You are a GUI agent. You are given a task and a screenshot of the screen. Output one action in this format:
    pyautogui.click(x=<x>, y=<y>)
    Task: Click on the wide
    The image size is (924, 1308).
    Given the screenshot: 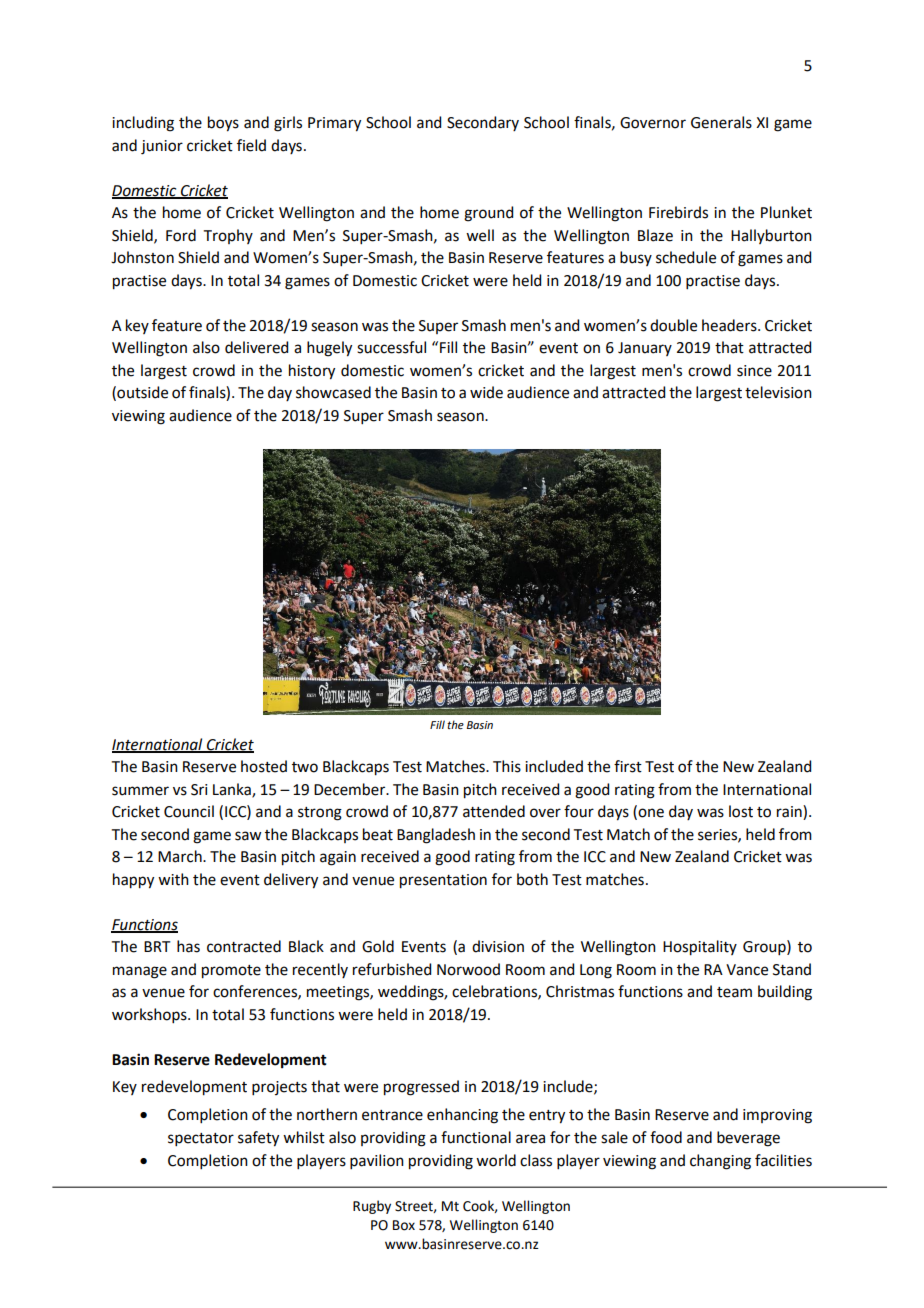 What is the action you would take?
    pyautogui.click(x=486, y=392)
